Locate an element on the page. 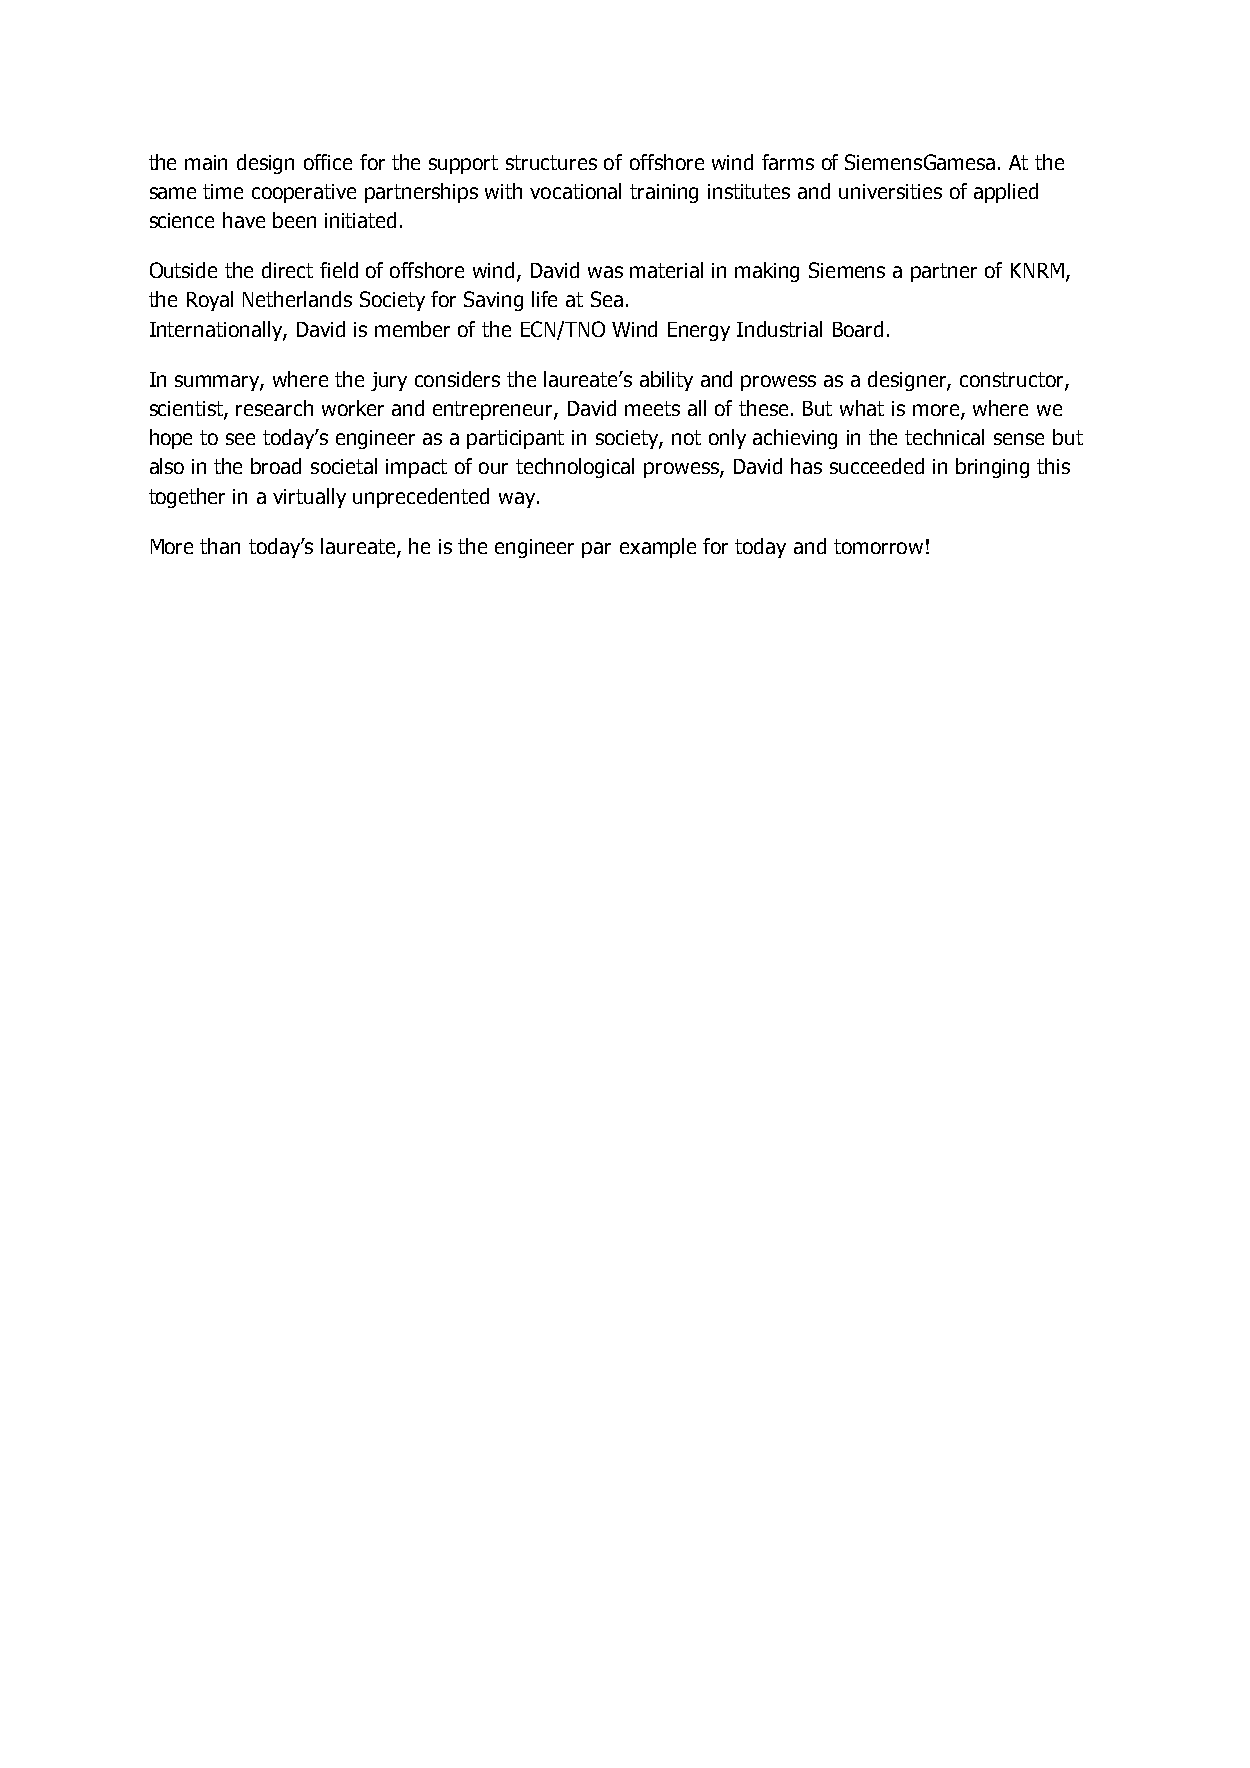 This page has width=1250, height=1768. direct is located at coordinates (287, 270).
